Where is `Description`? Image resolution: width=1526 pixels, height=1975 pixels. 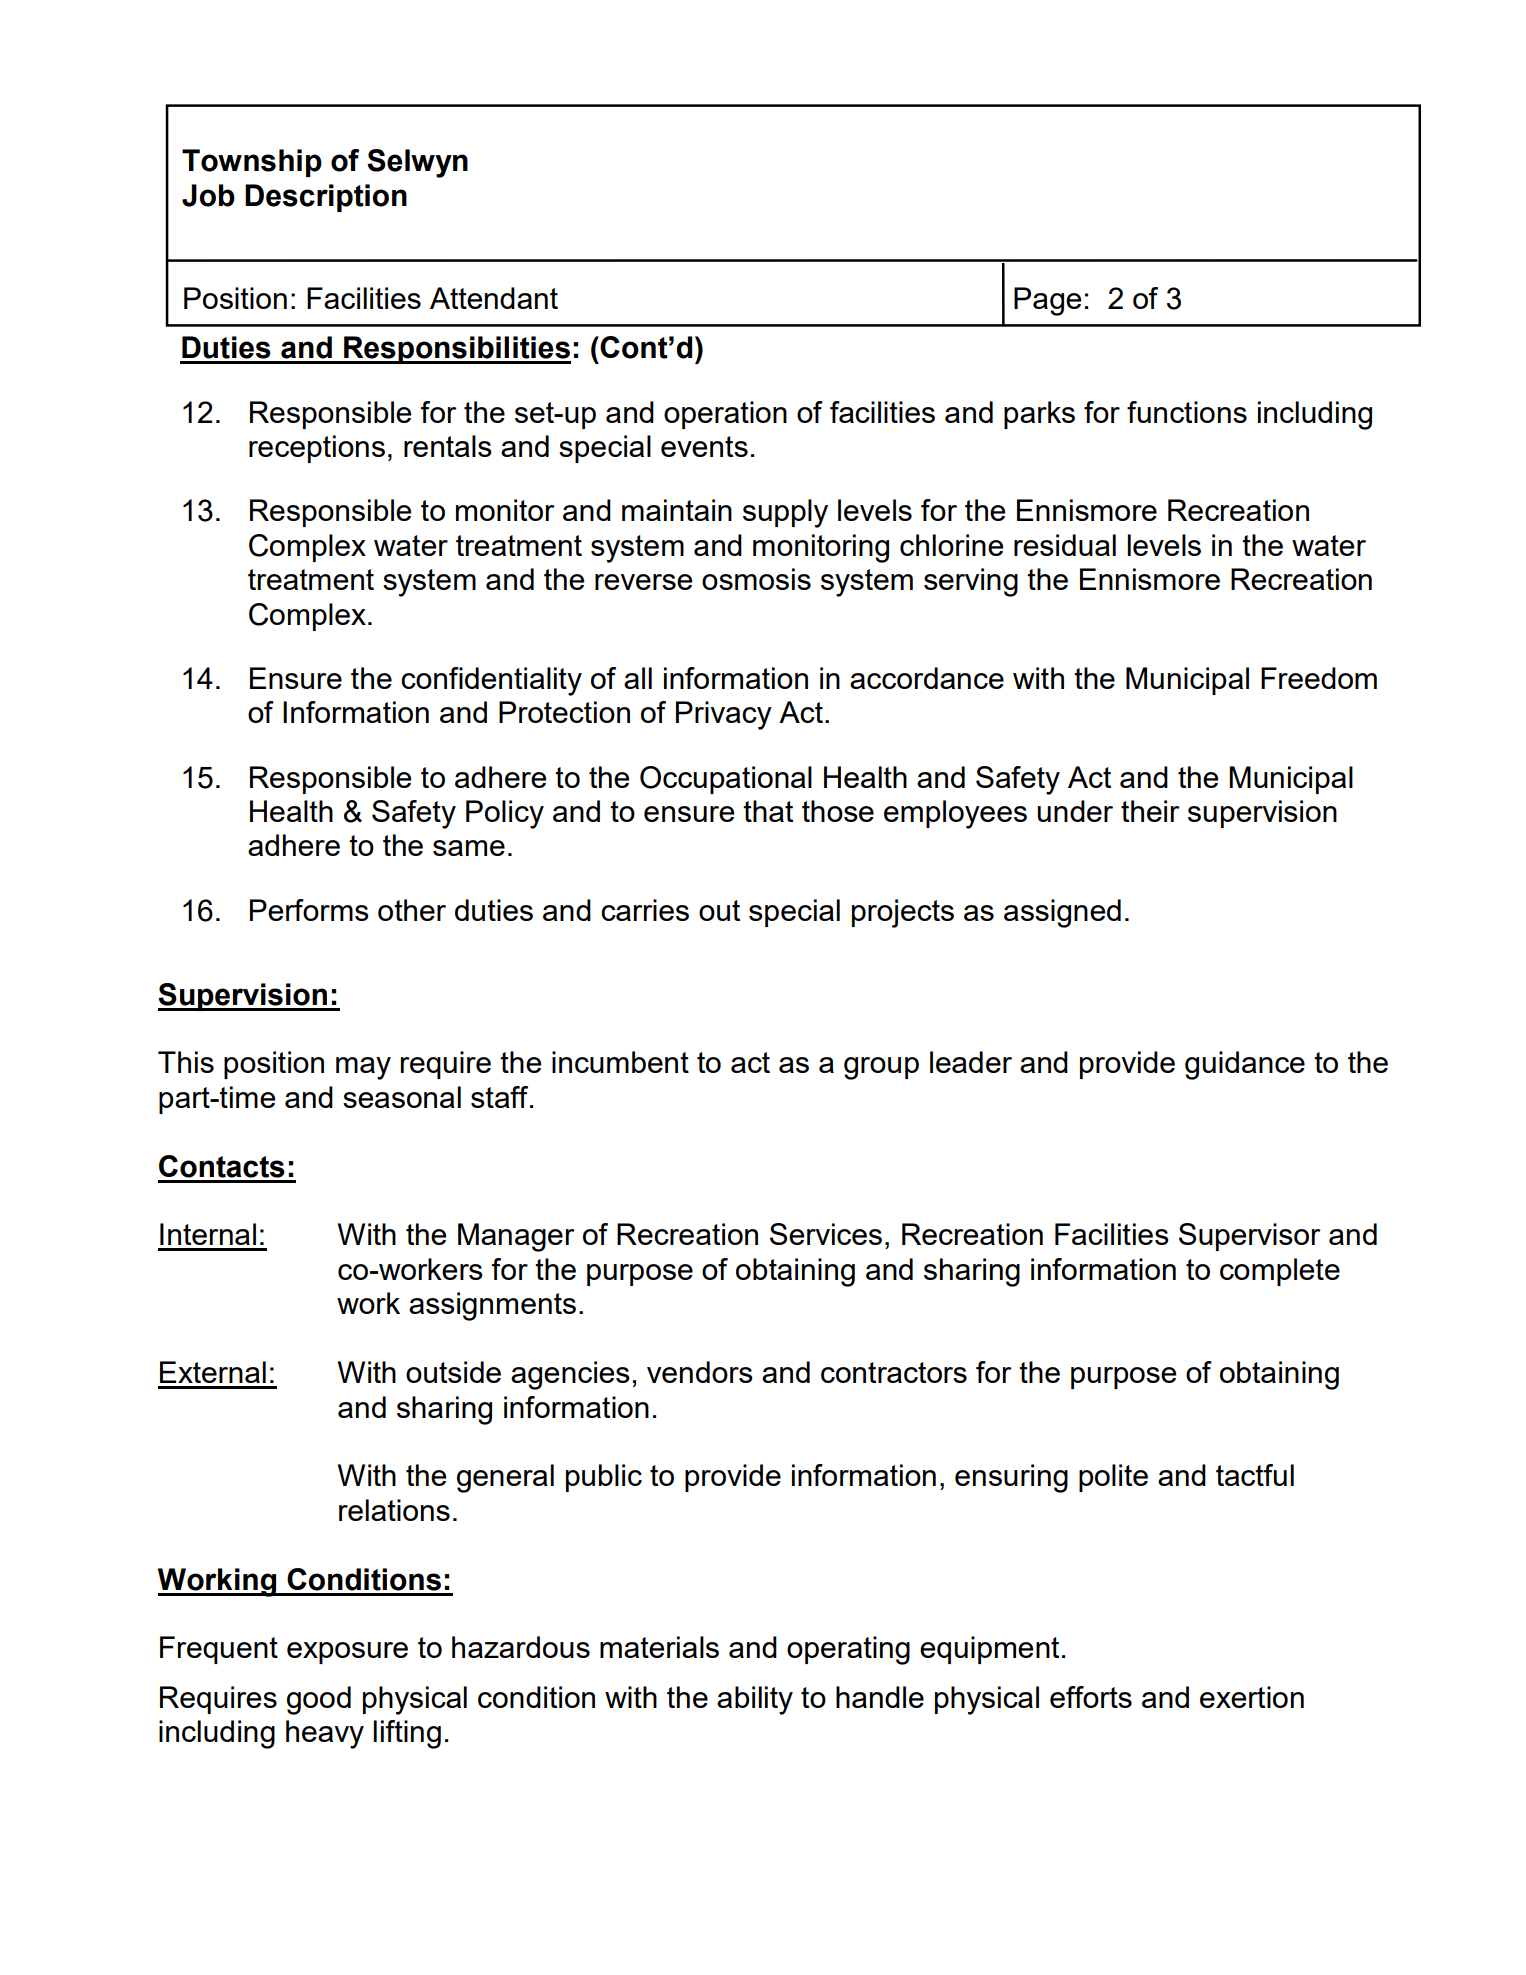 Description is located at coordinates (326, 198).
